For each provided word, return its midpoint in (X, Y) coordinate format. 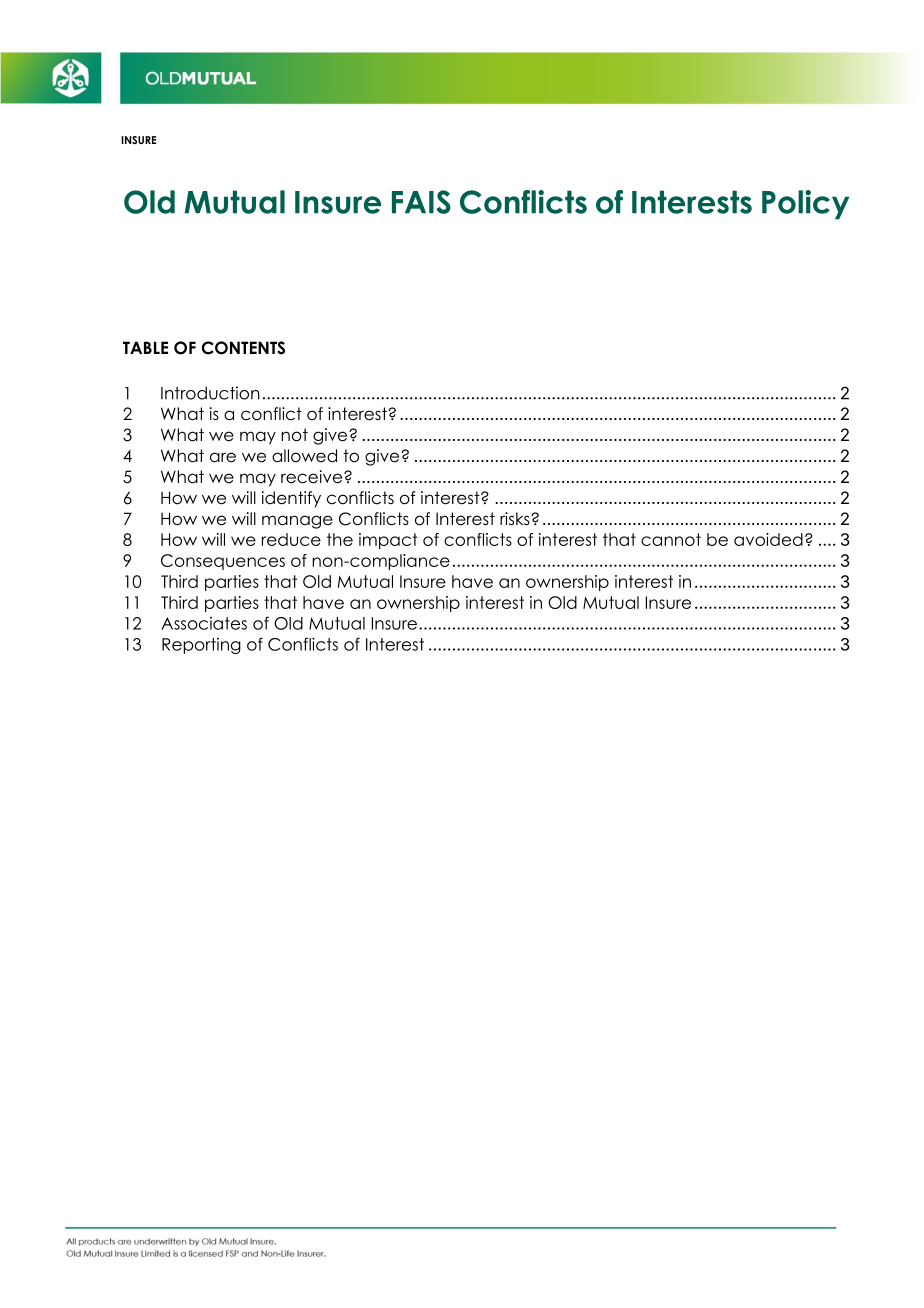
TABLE (145, 347)
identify (291, 499)
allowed (304, 456)
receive (313, 477)
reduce (291, 539)
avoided (768, 539)
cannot (671, 539)
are (223, 457)
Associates (204, 623)
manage (297, 522)
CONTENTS (243, 348)
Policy (805, 205)
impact (388, 541)
